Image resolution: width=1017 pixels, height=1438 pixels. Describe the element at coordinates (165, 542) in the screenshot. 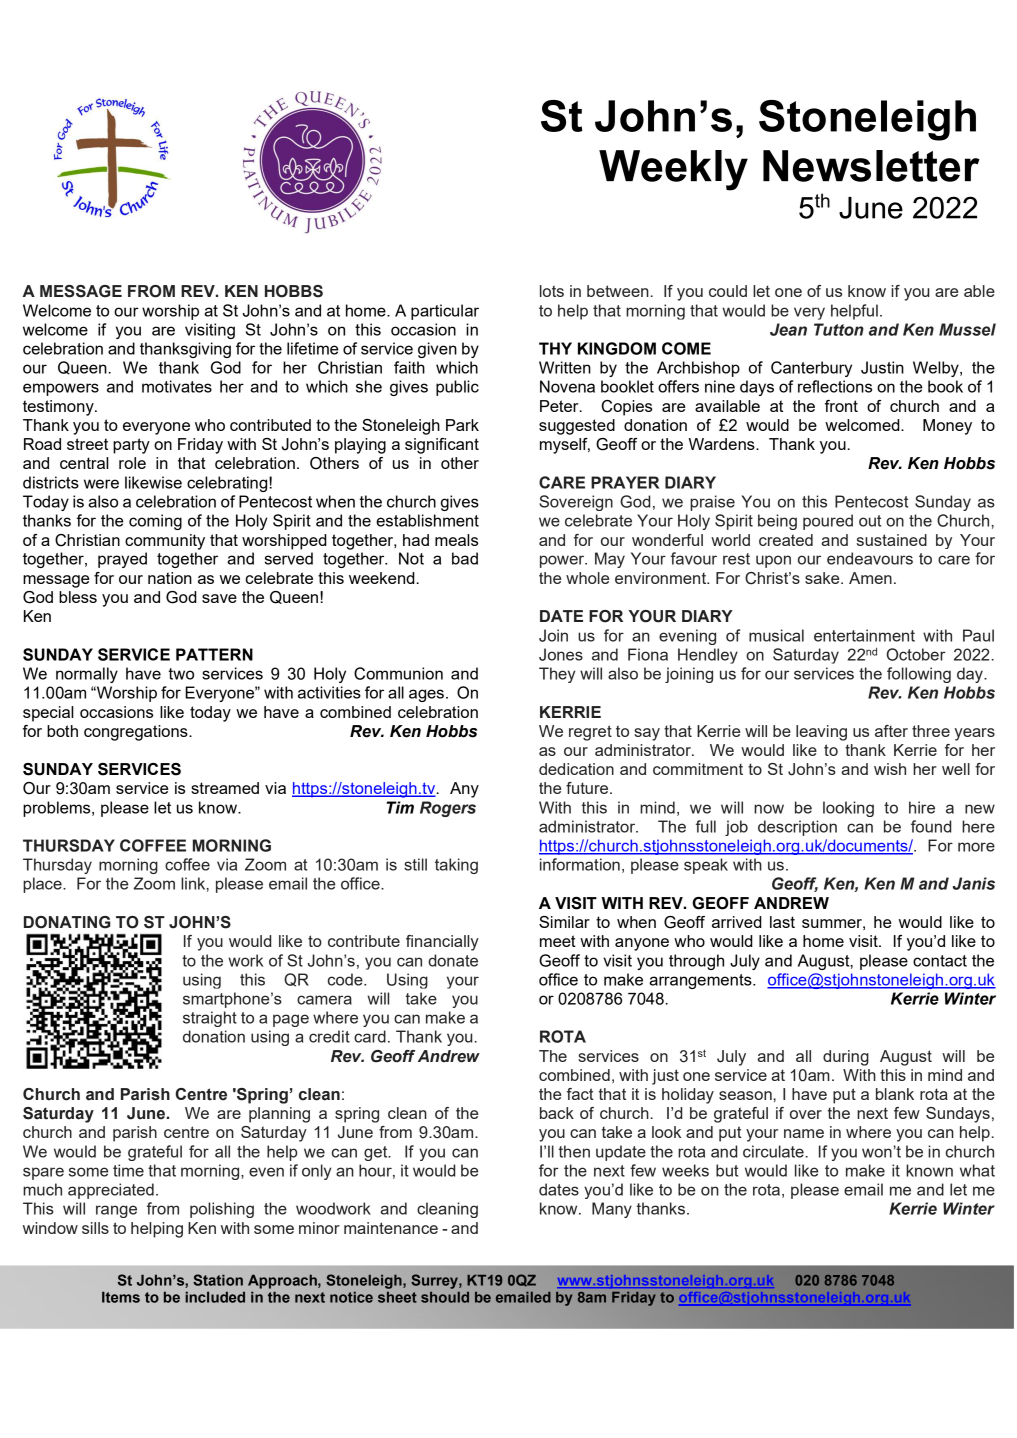

I see `community` at that location.
